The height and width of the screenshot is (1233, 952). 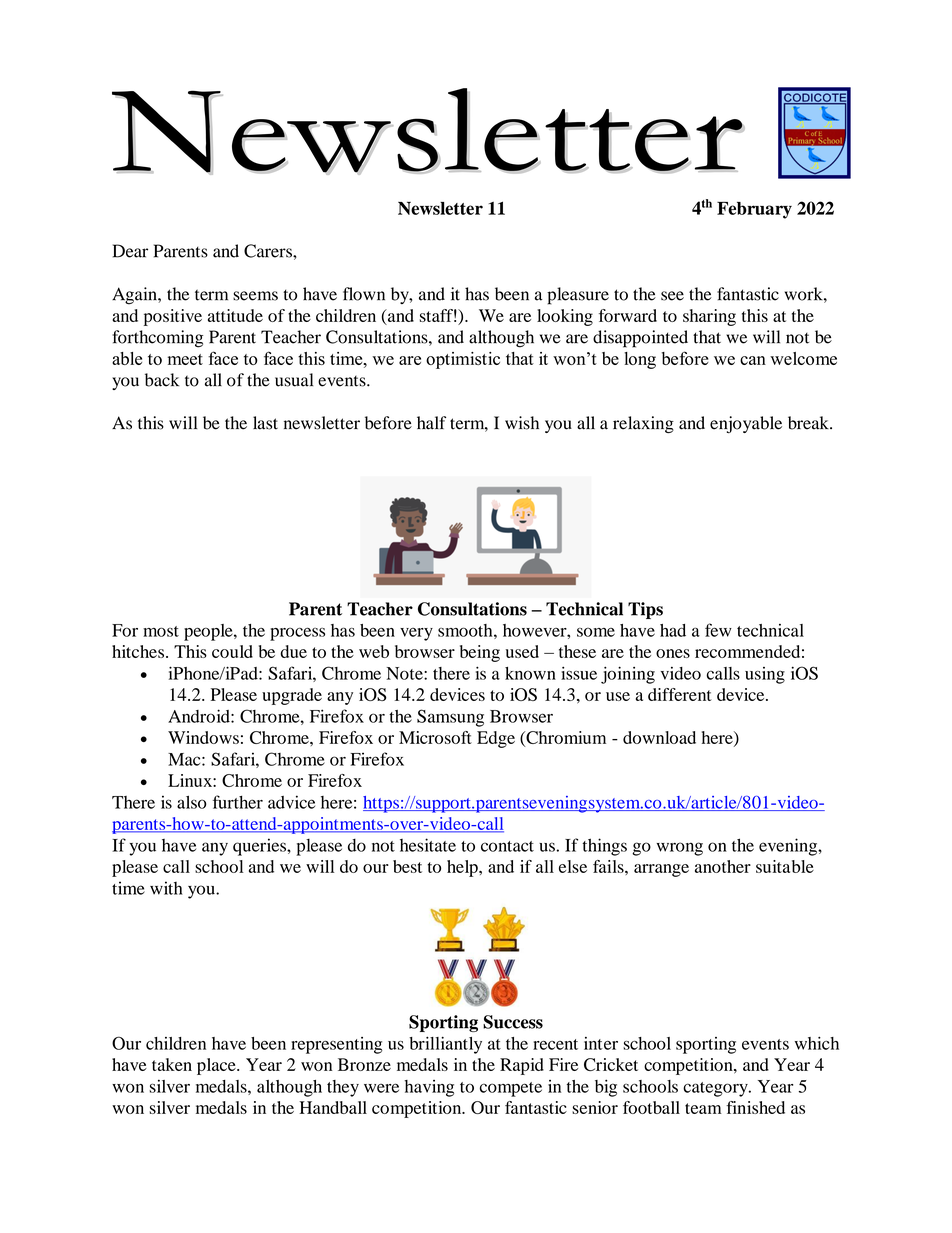 I want to click on being, so click(x=480, y=653).
